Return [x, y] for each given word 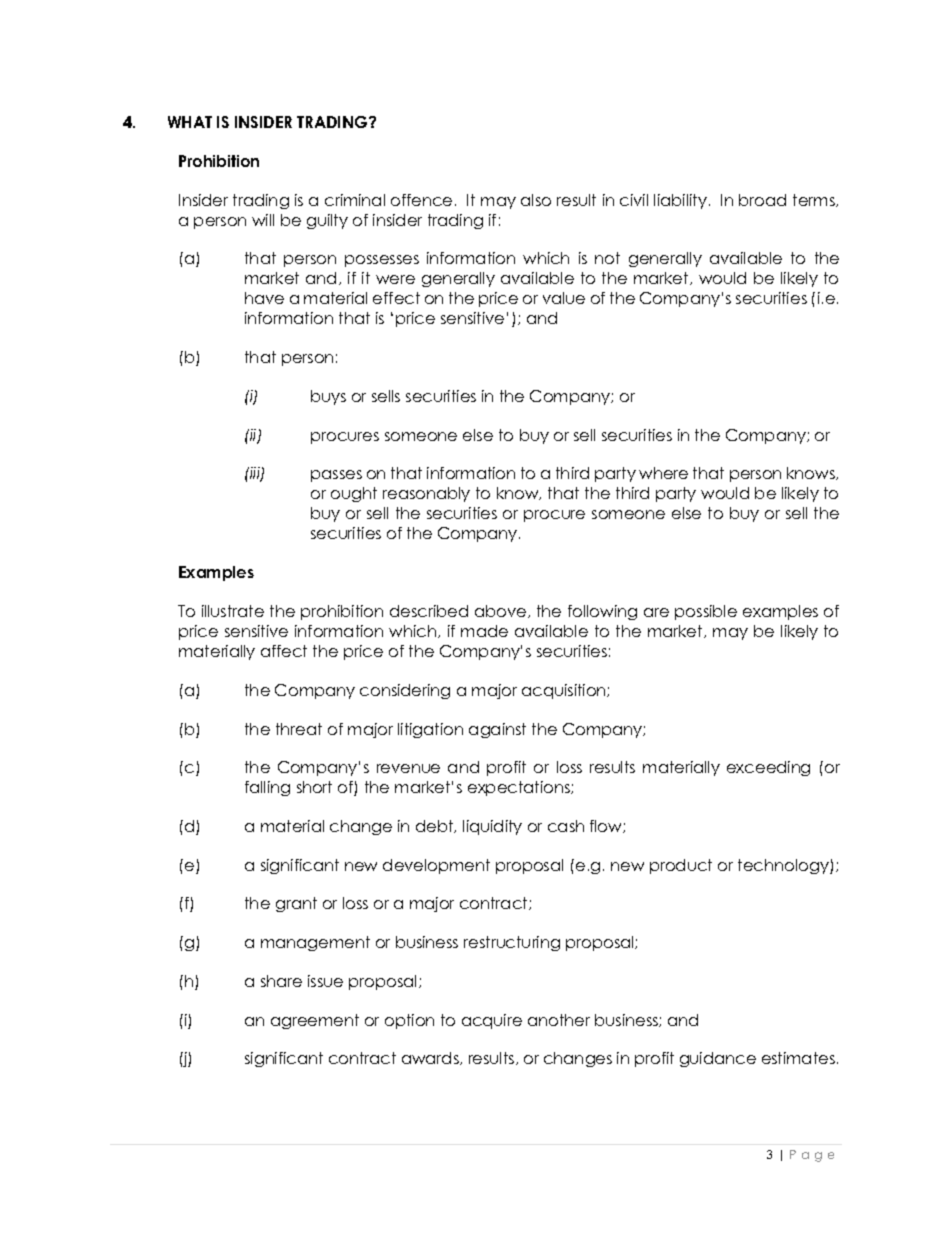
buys [328, 397]
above [502, 611]
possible [706, 612]
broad [762, 200]
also [536, 200]
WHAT [190, 122]
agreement [315, 1021]
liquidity [492, 827]
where [663, 473]
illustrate [233, 611]
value [564, 298]
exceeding [768, 768]
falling [267, 788]
